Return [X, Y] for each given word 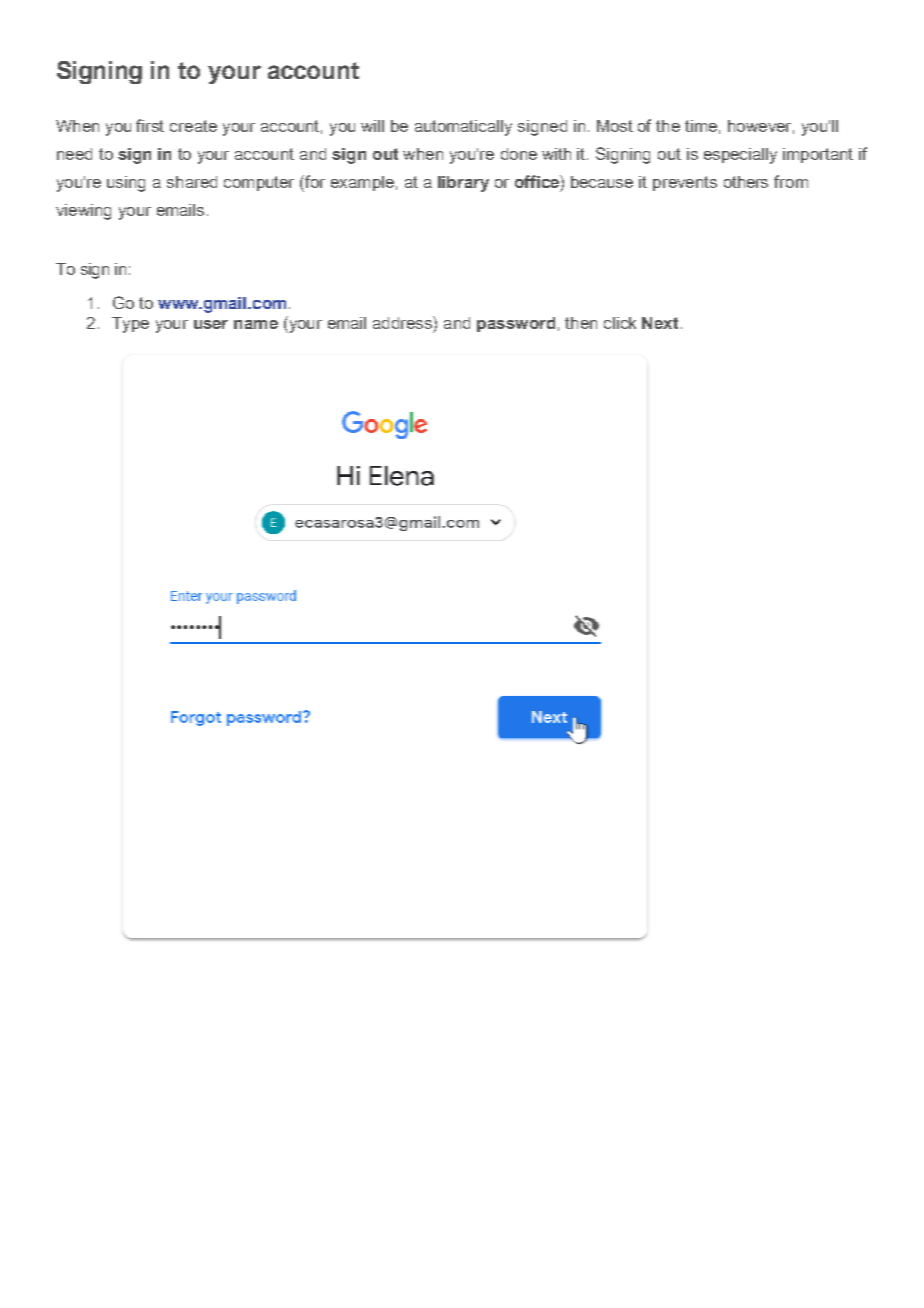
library [463, 184]
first [150, 125]
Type [130, 325]
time [701, 126]
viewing [83, 212]
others [746, 182]
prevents [685, 183]
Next [660, 323]
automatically [463, 128]
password [516, 324]
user [211, 324]
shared [192, 182]
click [620, 323]
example [362, 183]
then [581, 323]
